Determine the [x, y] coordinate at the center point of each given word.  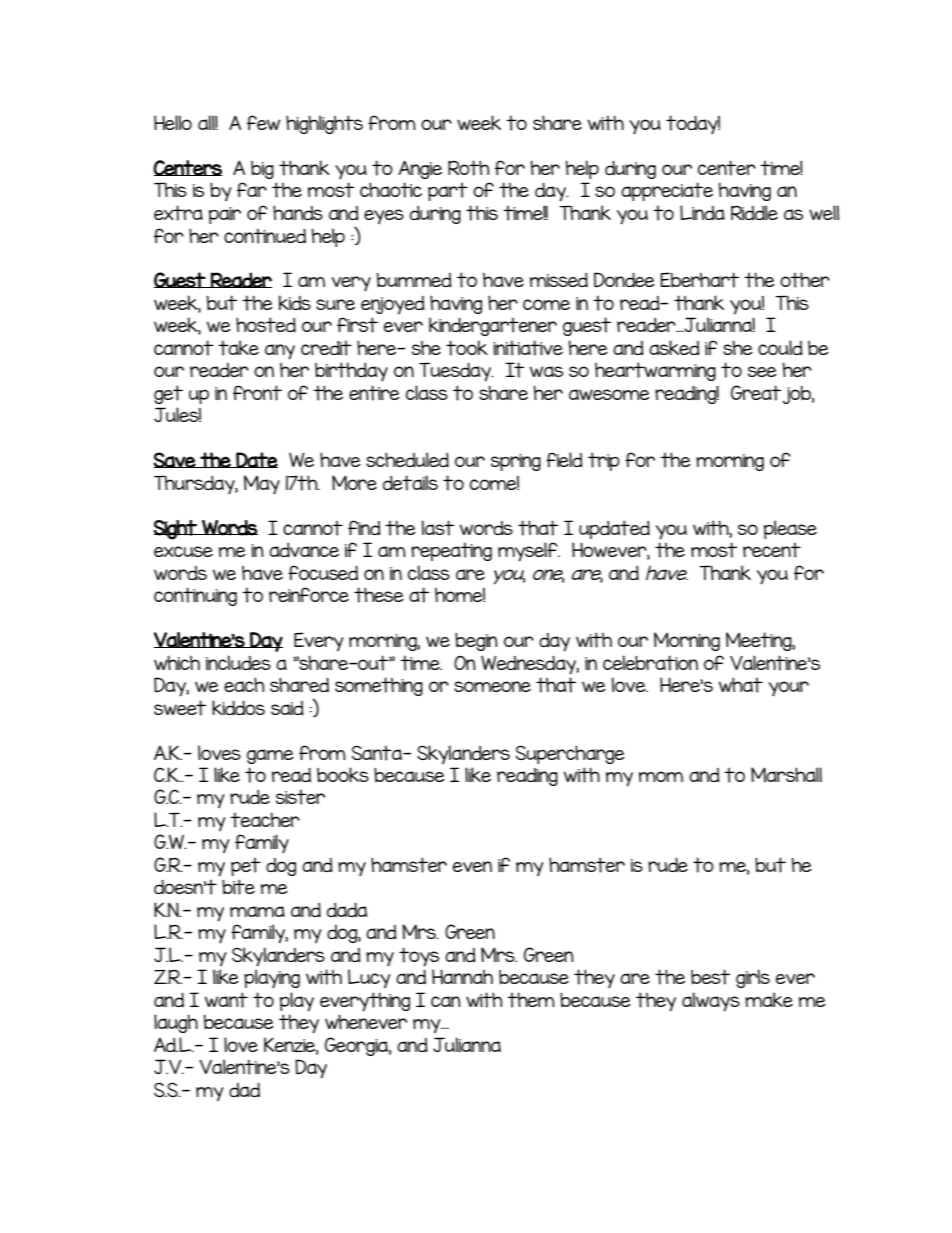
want [226, 1000]
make [769, 999]
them [531, 1000]
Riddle [754, 212]
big [262, 170]
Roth [468, 168]
